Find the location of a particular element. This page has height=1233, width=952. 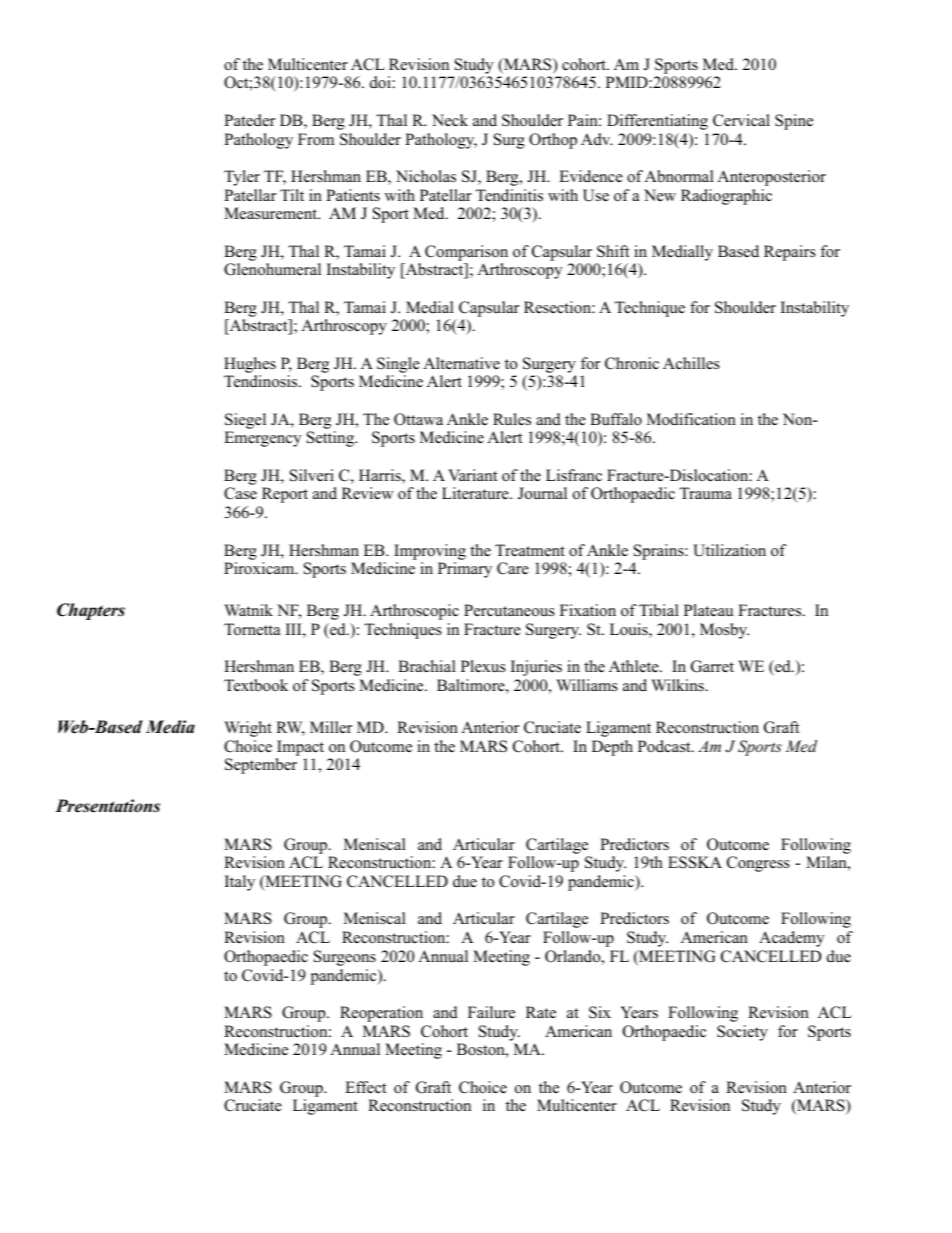

Tyler is located at coordinates (242, 178).
